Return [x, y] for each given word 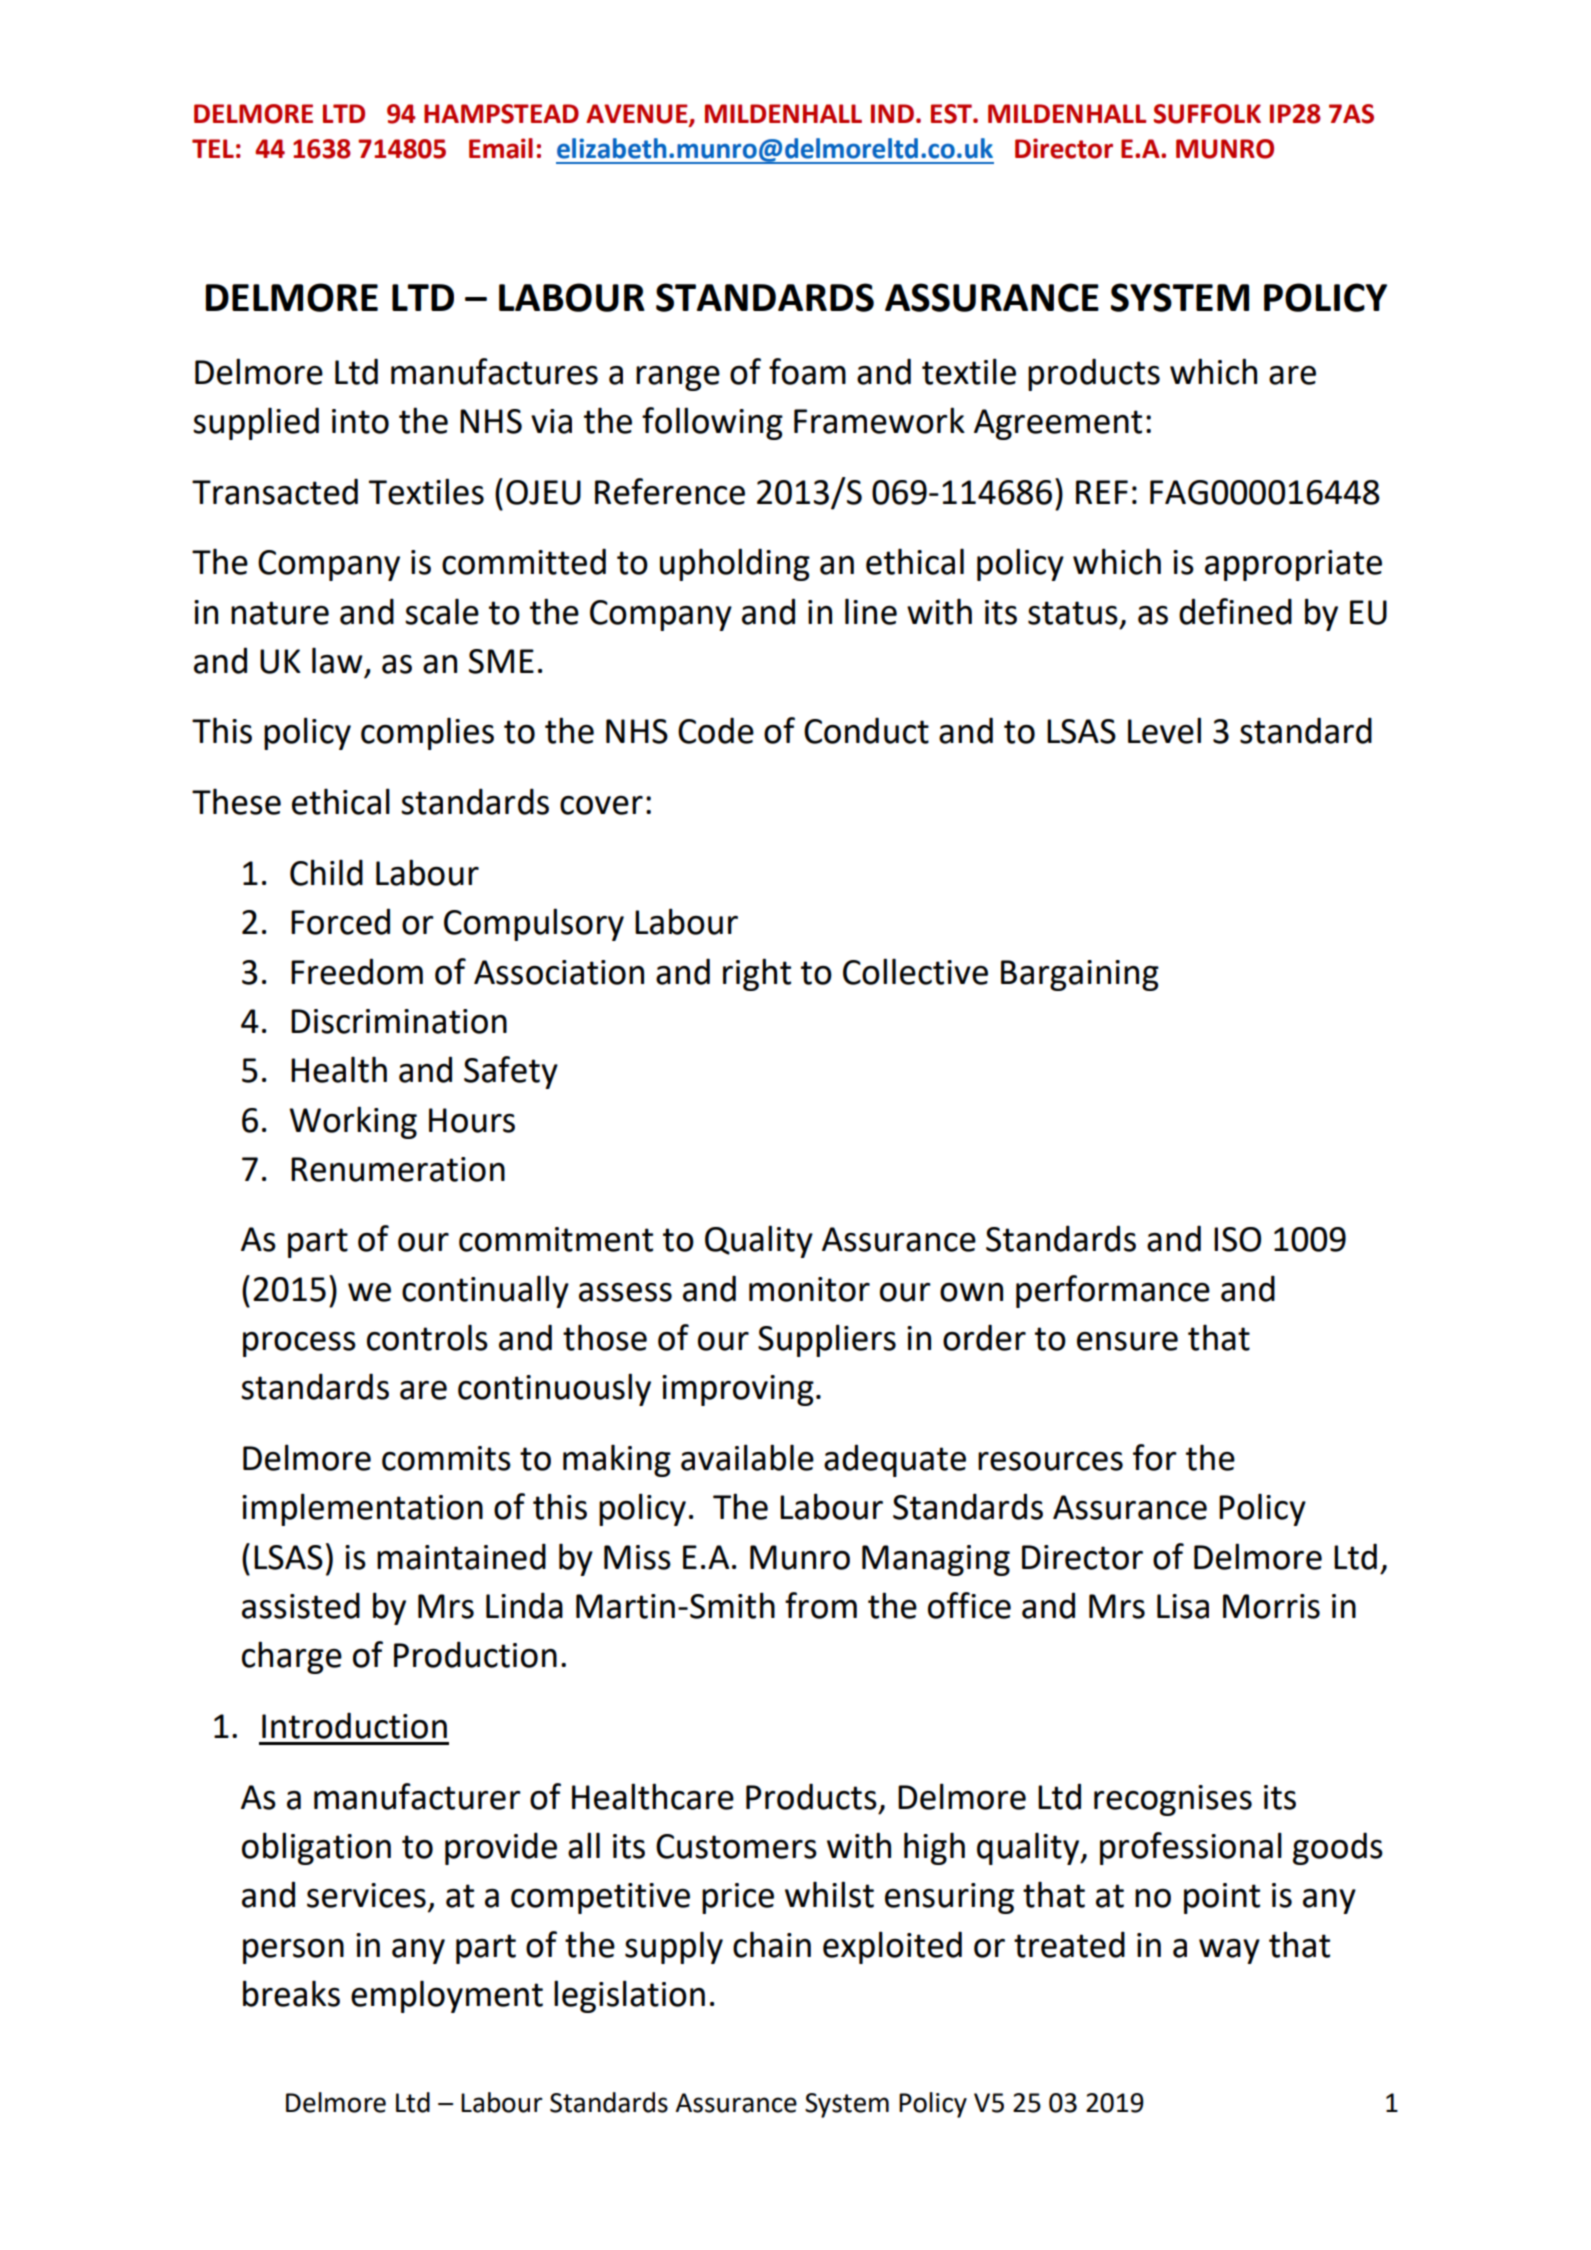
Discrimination [399, 1021]
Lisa [1183, 1606]
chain [772, 1944]
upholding [735, 564]
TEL [213, 148]
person [293, 1951]
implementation [362, 1509]
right [757, 974]
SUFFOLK [1207, 114]
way [1229, 1951]
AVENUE [638, 114]
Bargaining [1080, 975]
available [747, 1457]
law [337, 660]
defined [1235, 611]
